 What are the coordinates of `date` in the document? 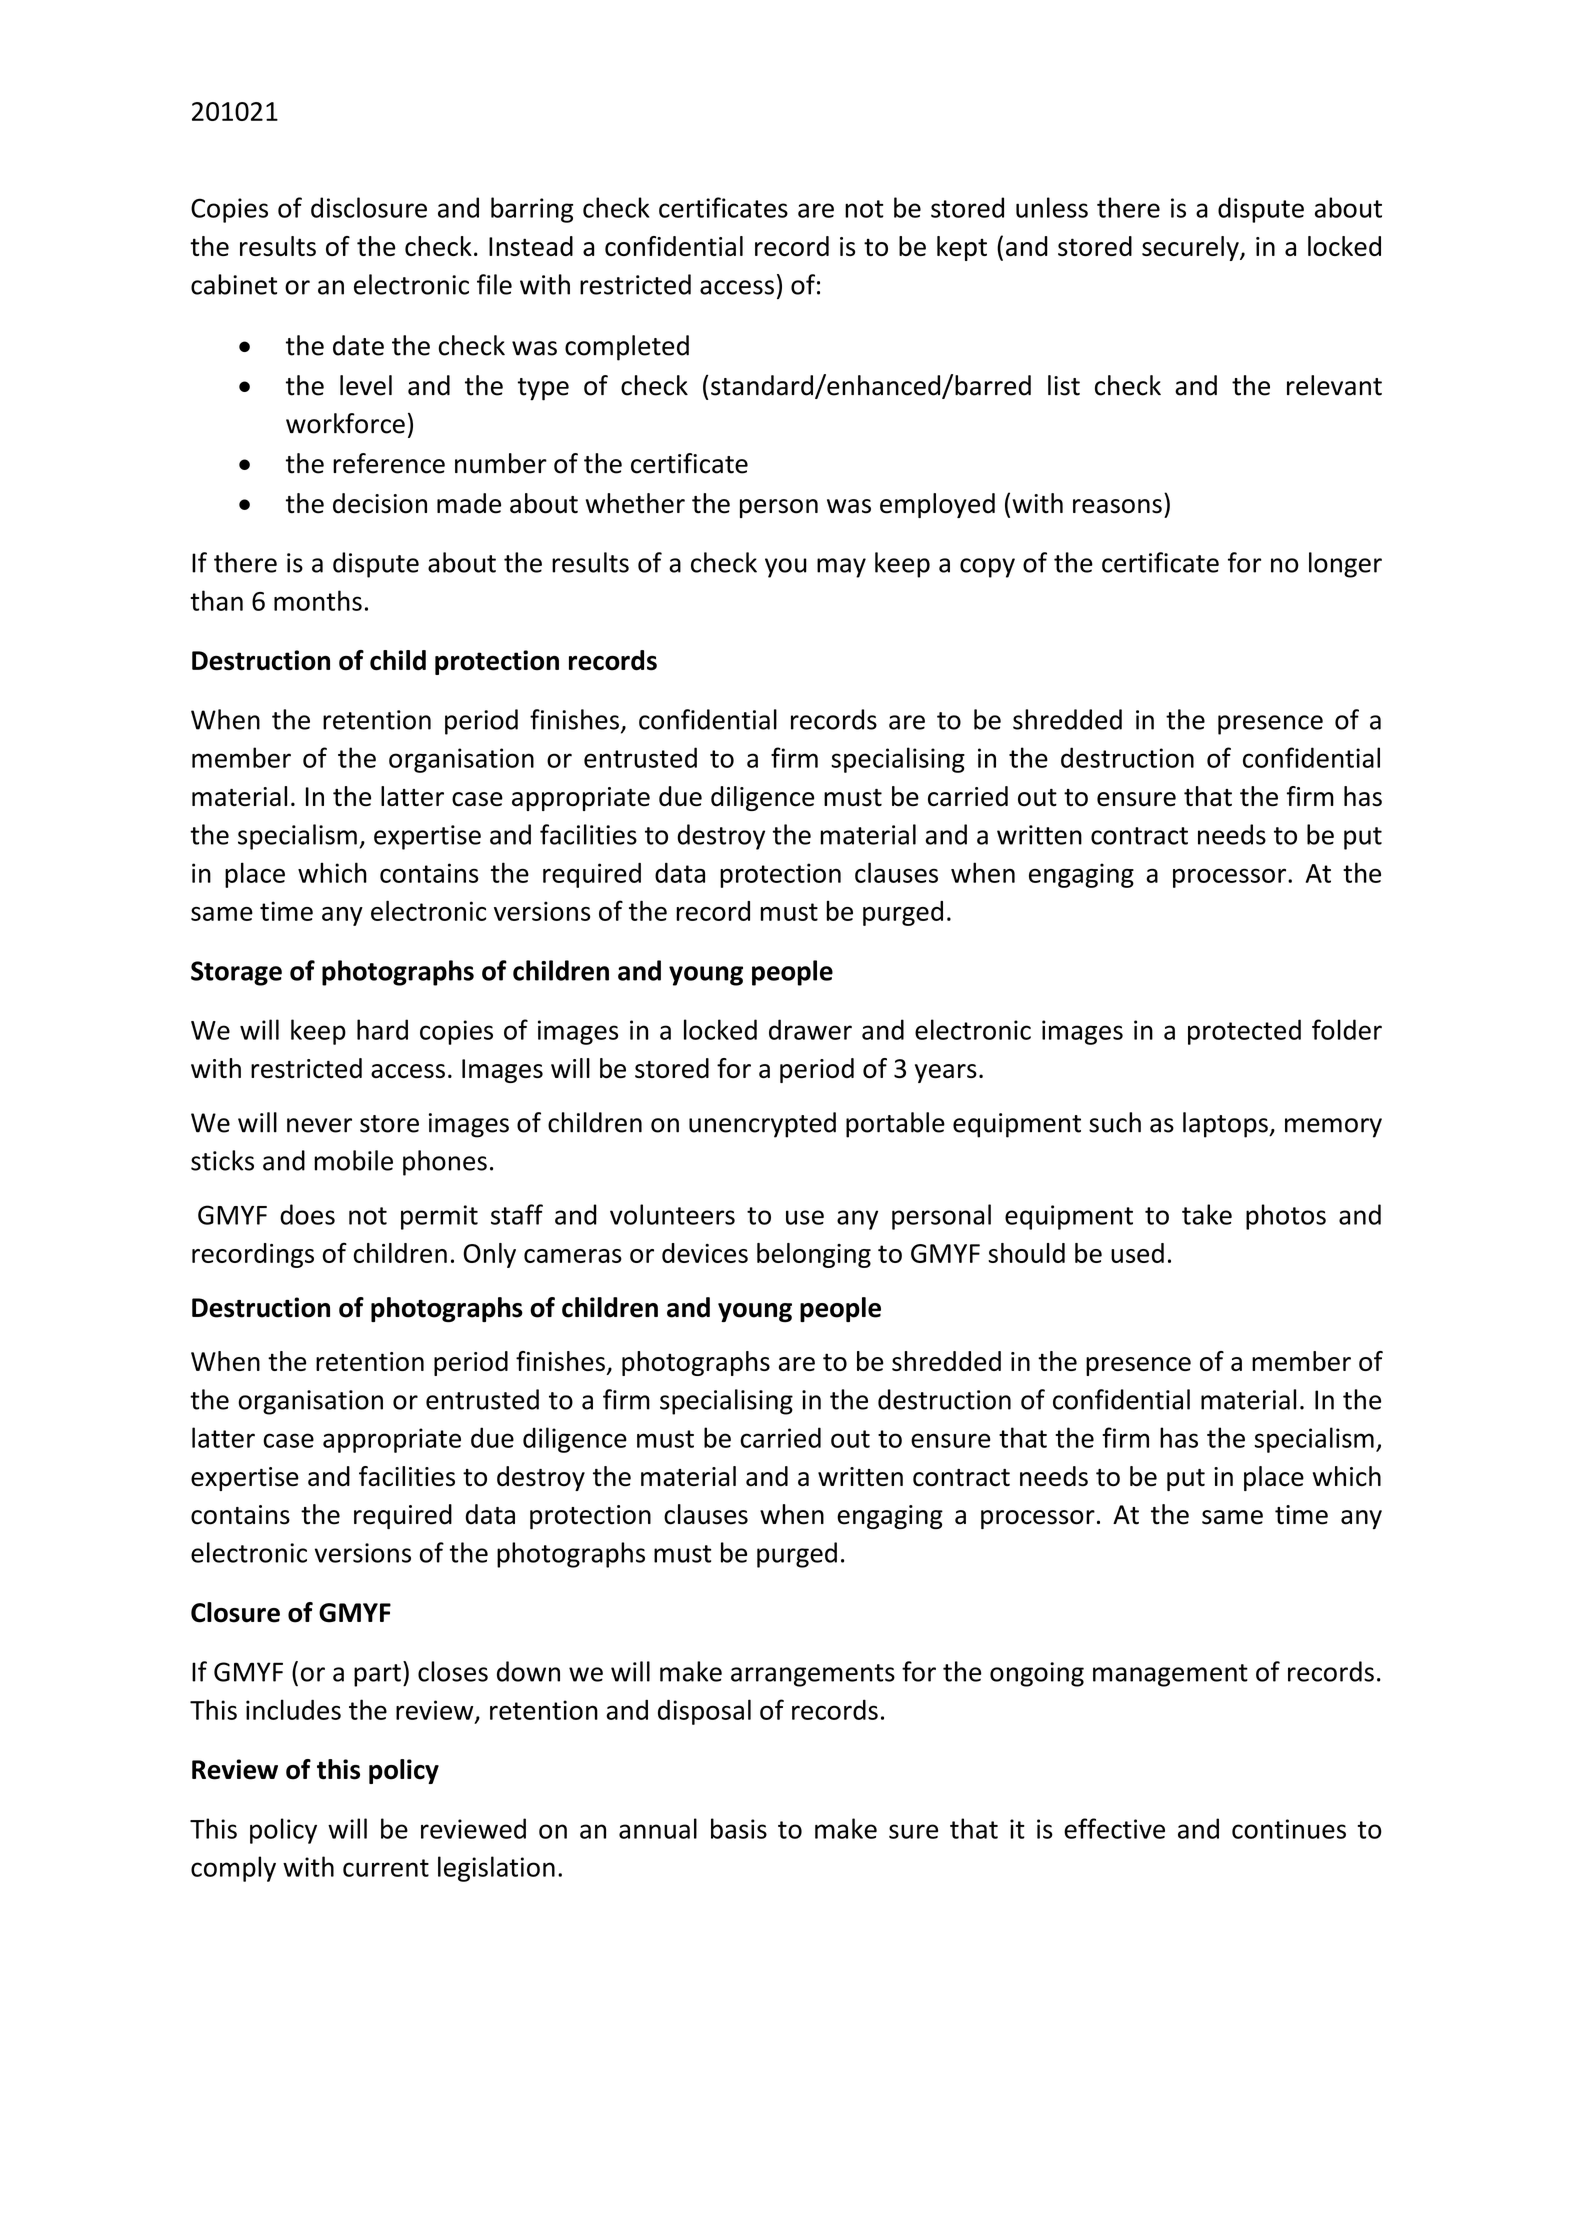 It's located at (358, 345).
